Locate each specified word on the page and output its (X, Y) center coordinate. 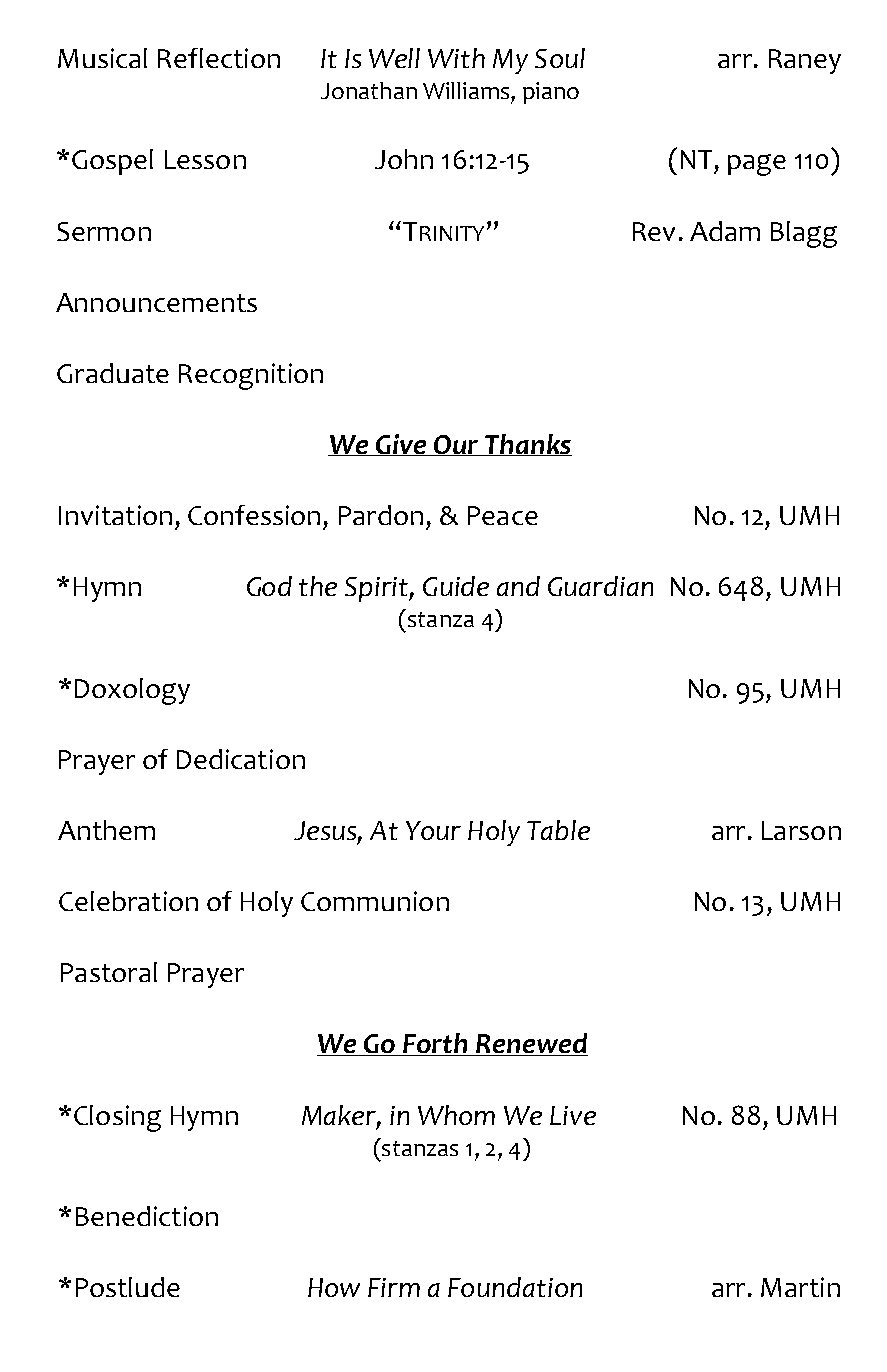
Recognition (251, 376)
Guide (456, 586)
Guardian (600, 586)
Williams (466, 90)
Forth (435, 1044)
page (757, 165)
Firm (394, 1287)
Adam (725, 231)
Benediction (147, 1216)
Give (401, 445)
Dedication (241, 759)
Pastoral (109, 972)
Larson (801, 830)
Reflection (219, 58)
